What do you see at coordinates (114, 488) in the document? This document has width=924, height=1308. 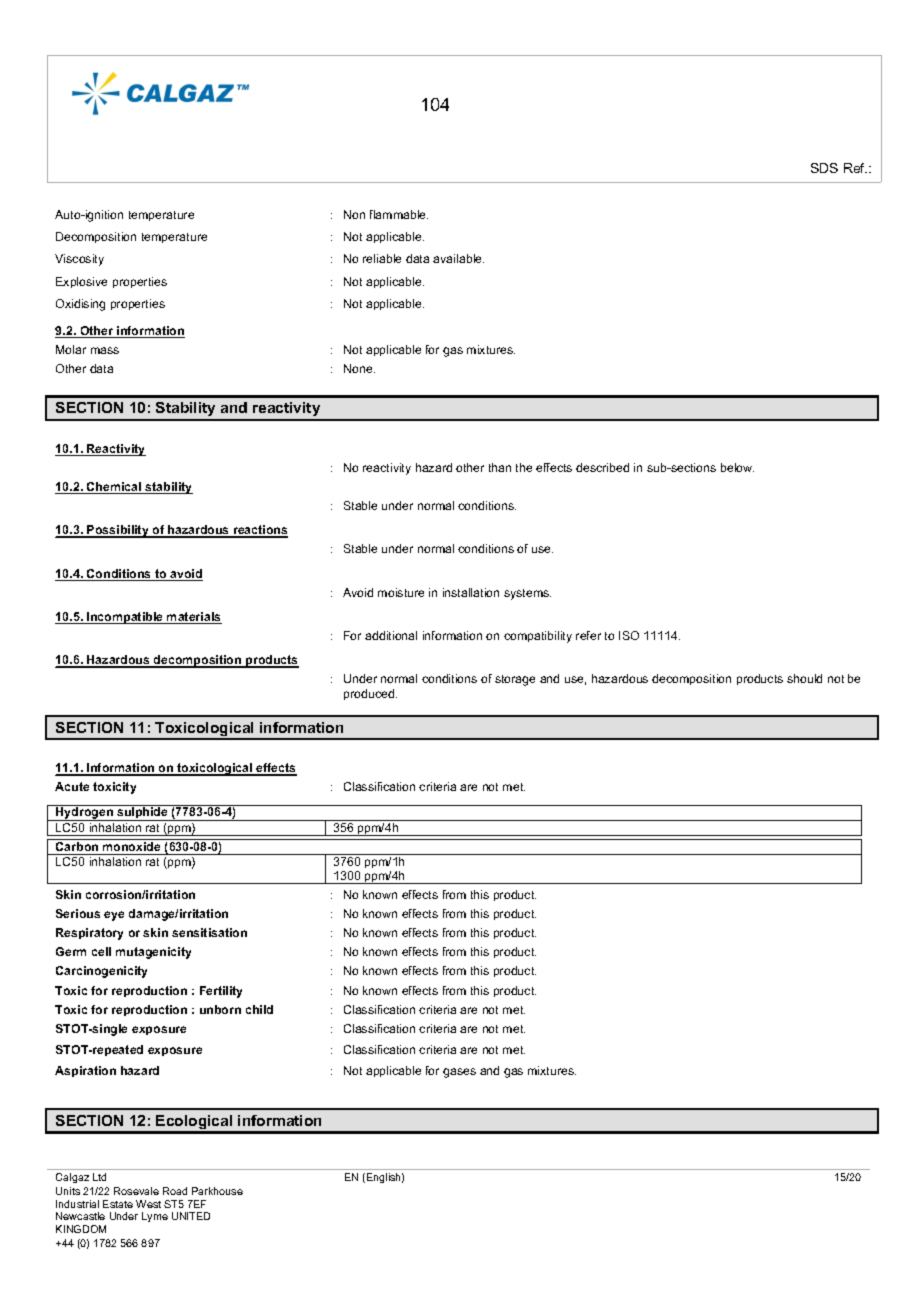 I see `Chemical` at bounding box center [114, 488].
